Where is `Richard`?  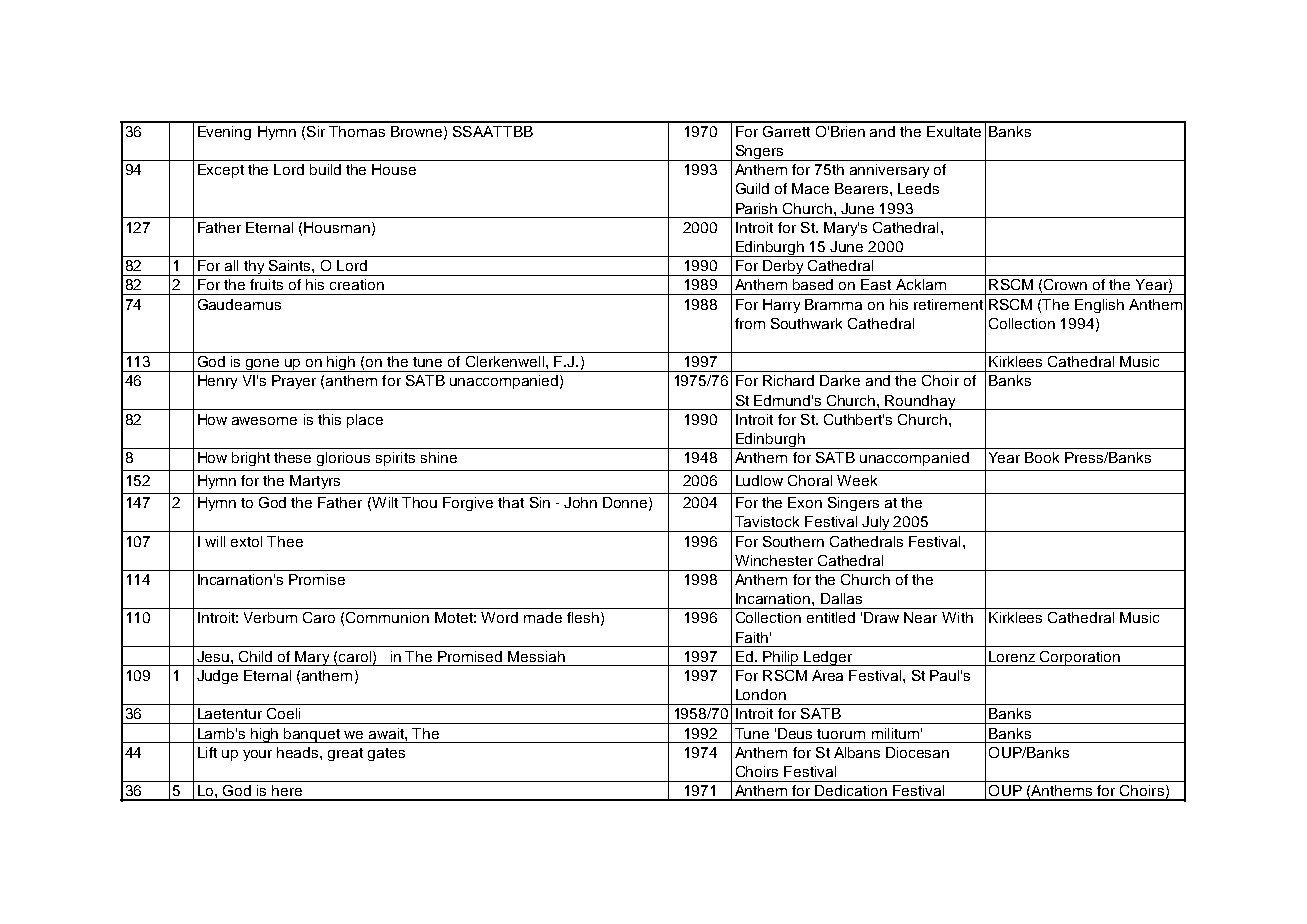
Richard is located at coordinates (788, 380).
